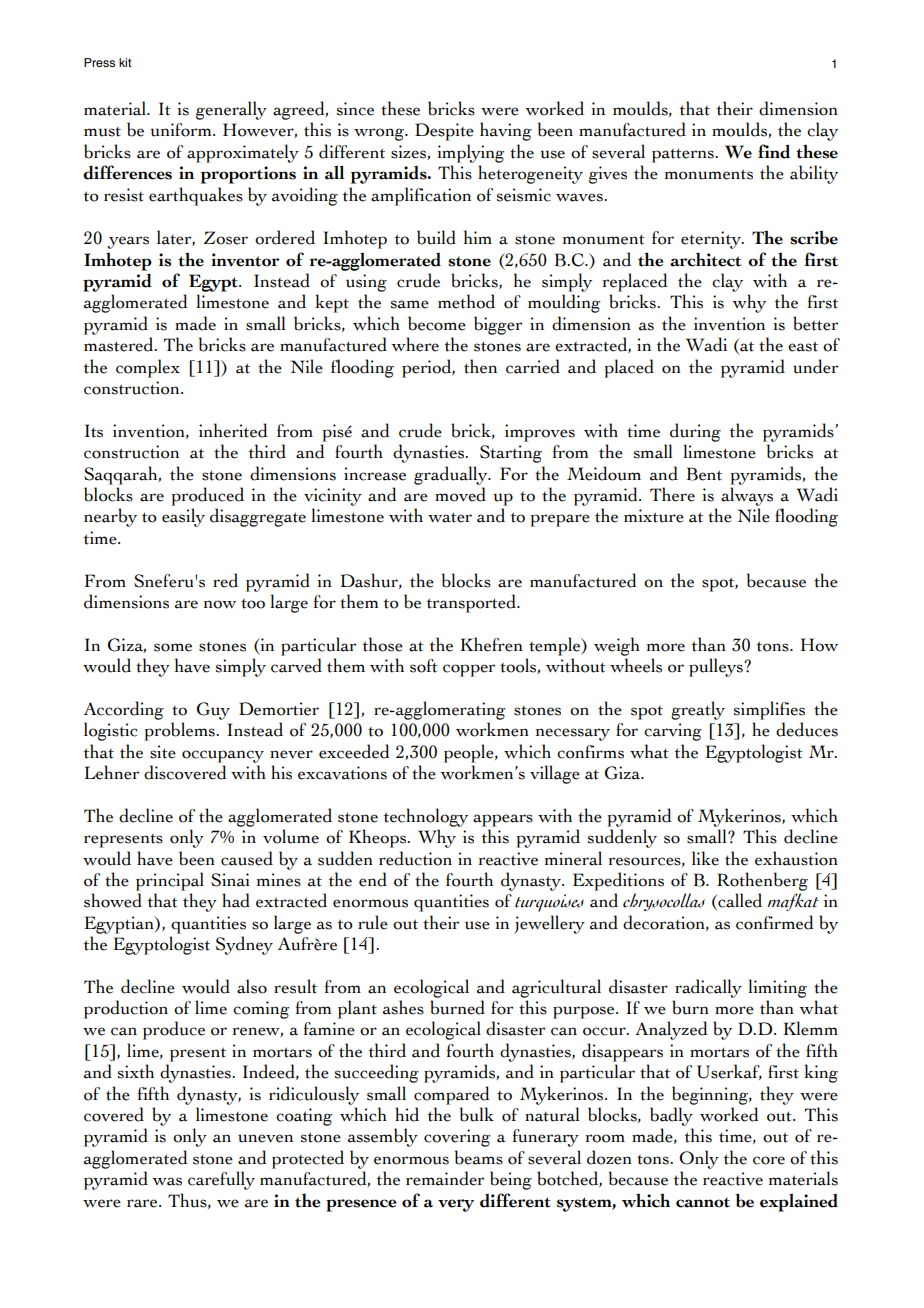  What do you see at coordinates (120, 344) in the screenshot?
I see `mastered` at bounding box center [120, 344].
